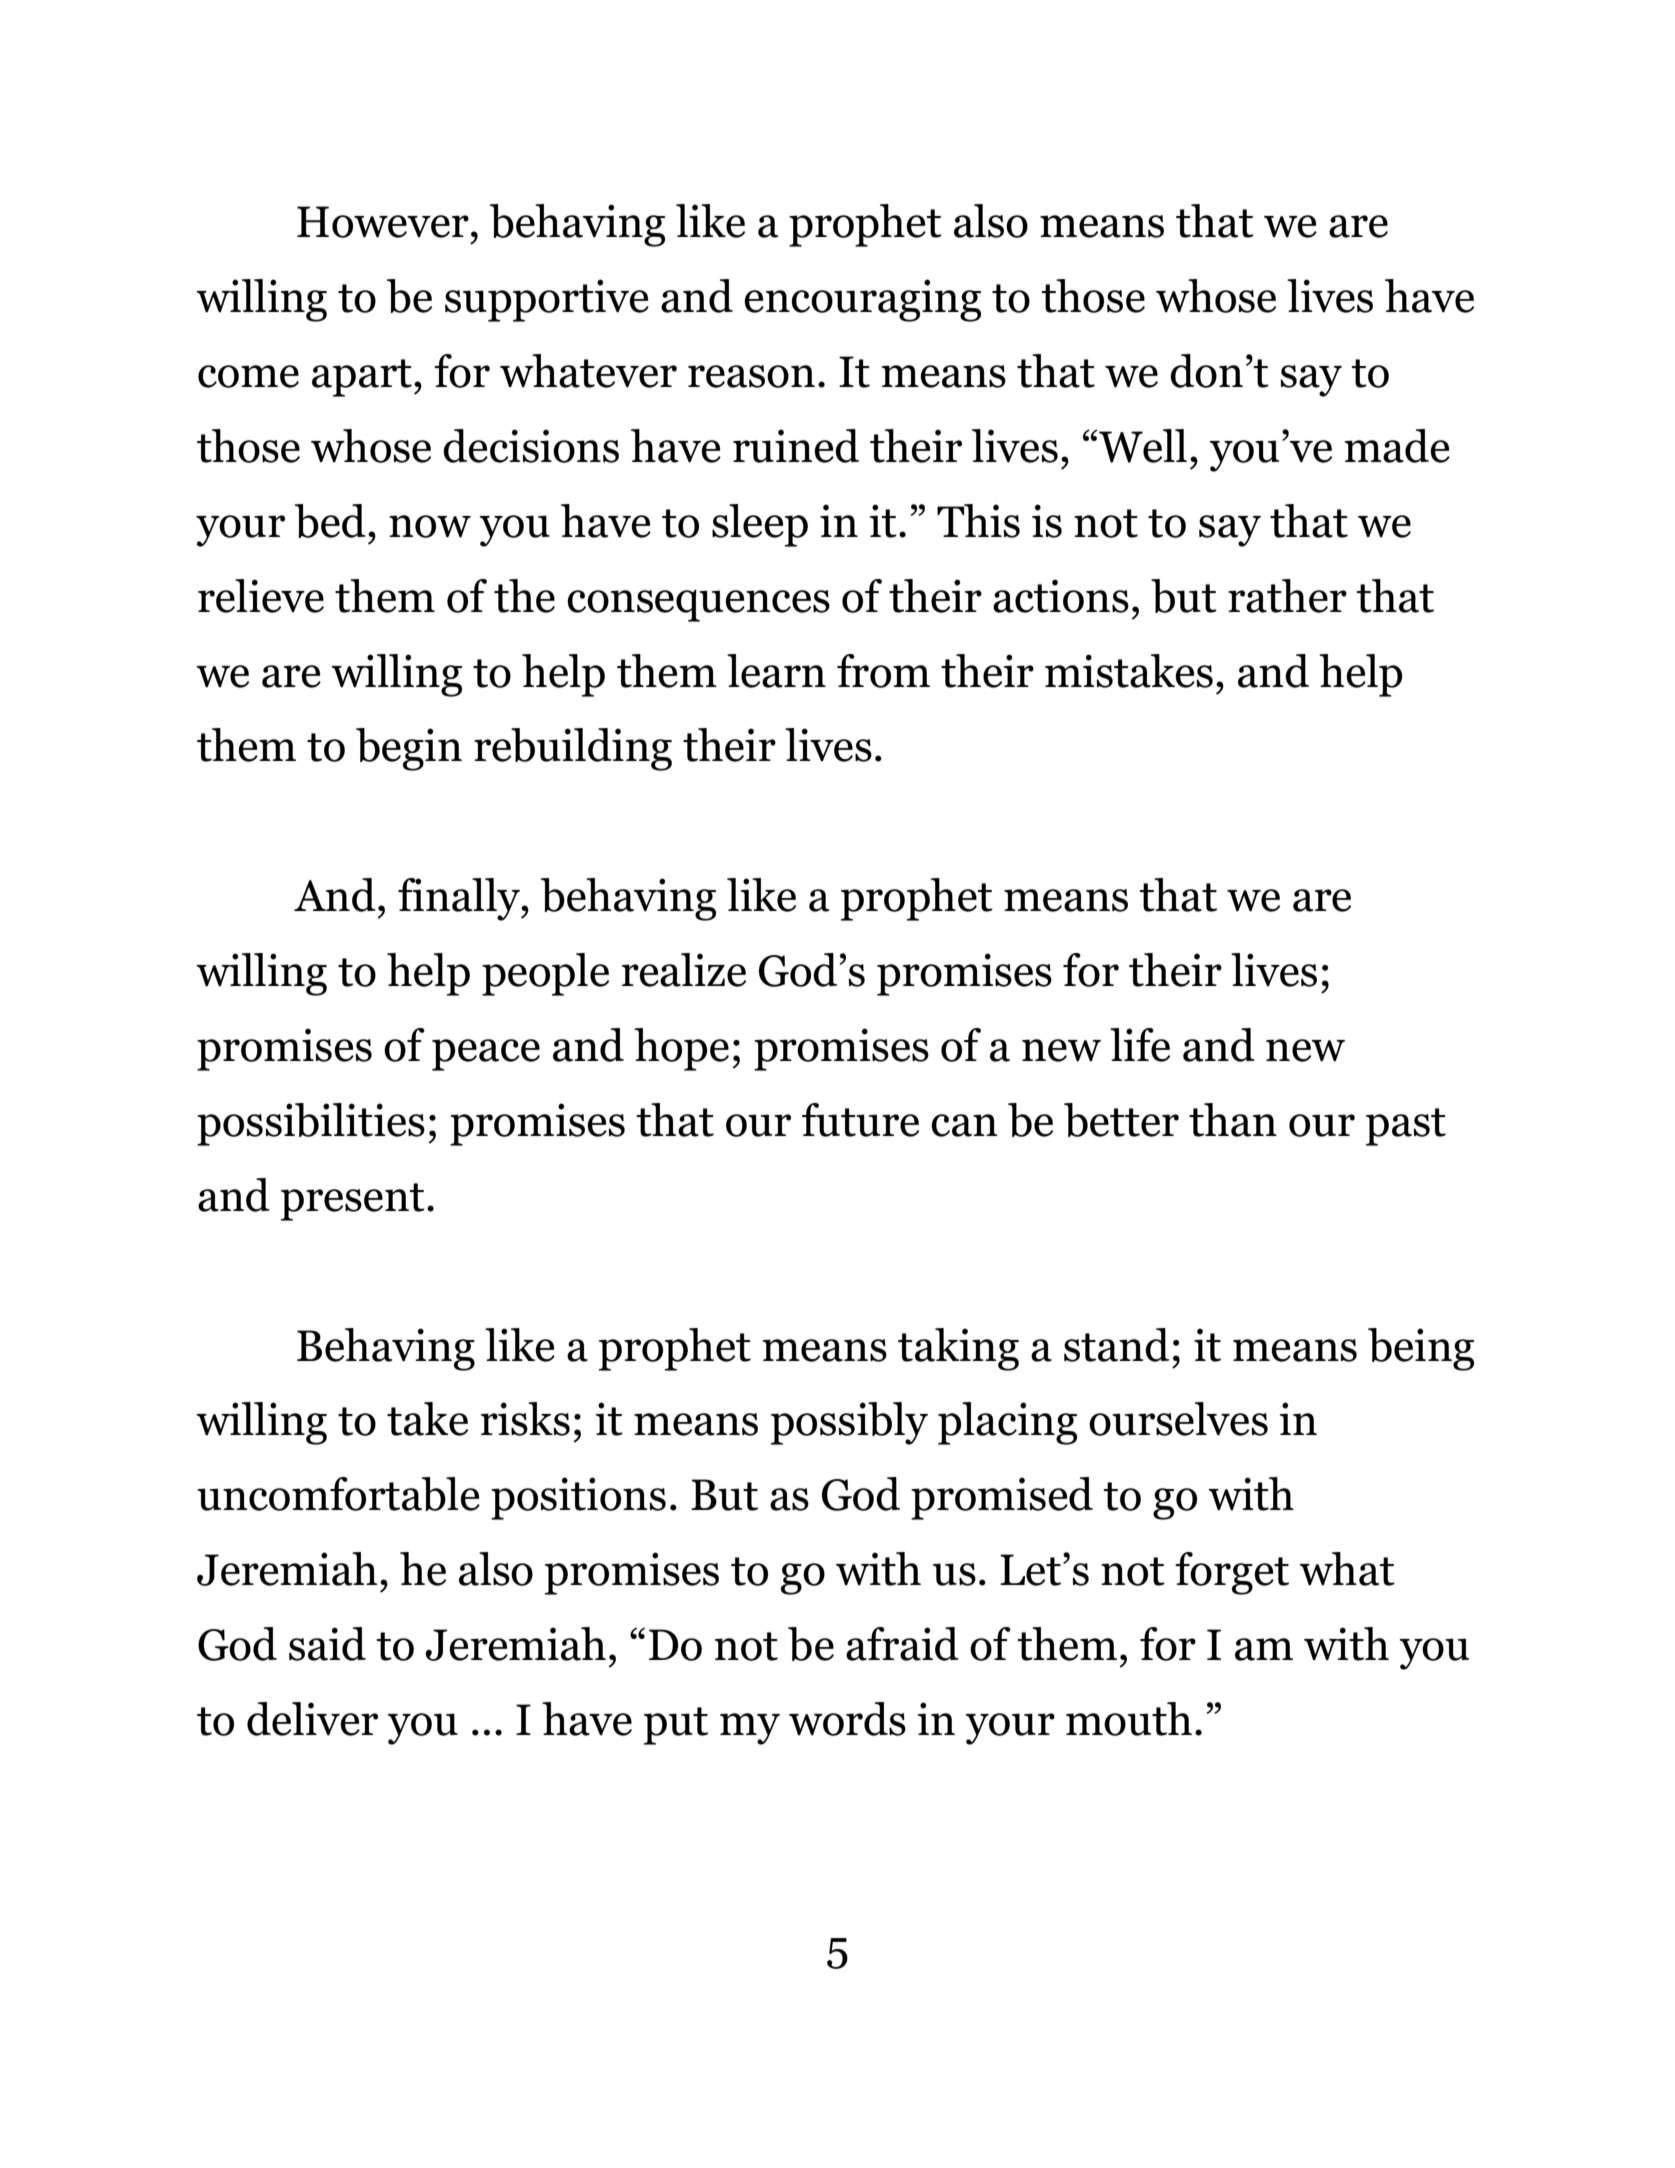 The height and width of the image is (2168, 1675). I want to click on said, so click(327, 1644).
